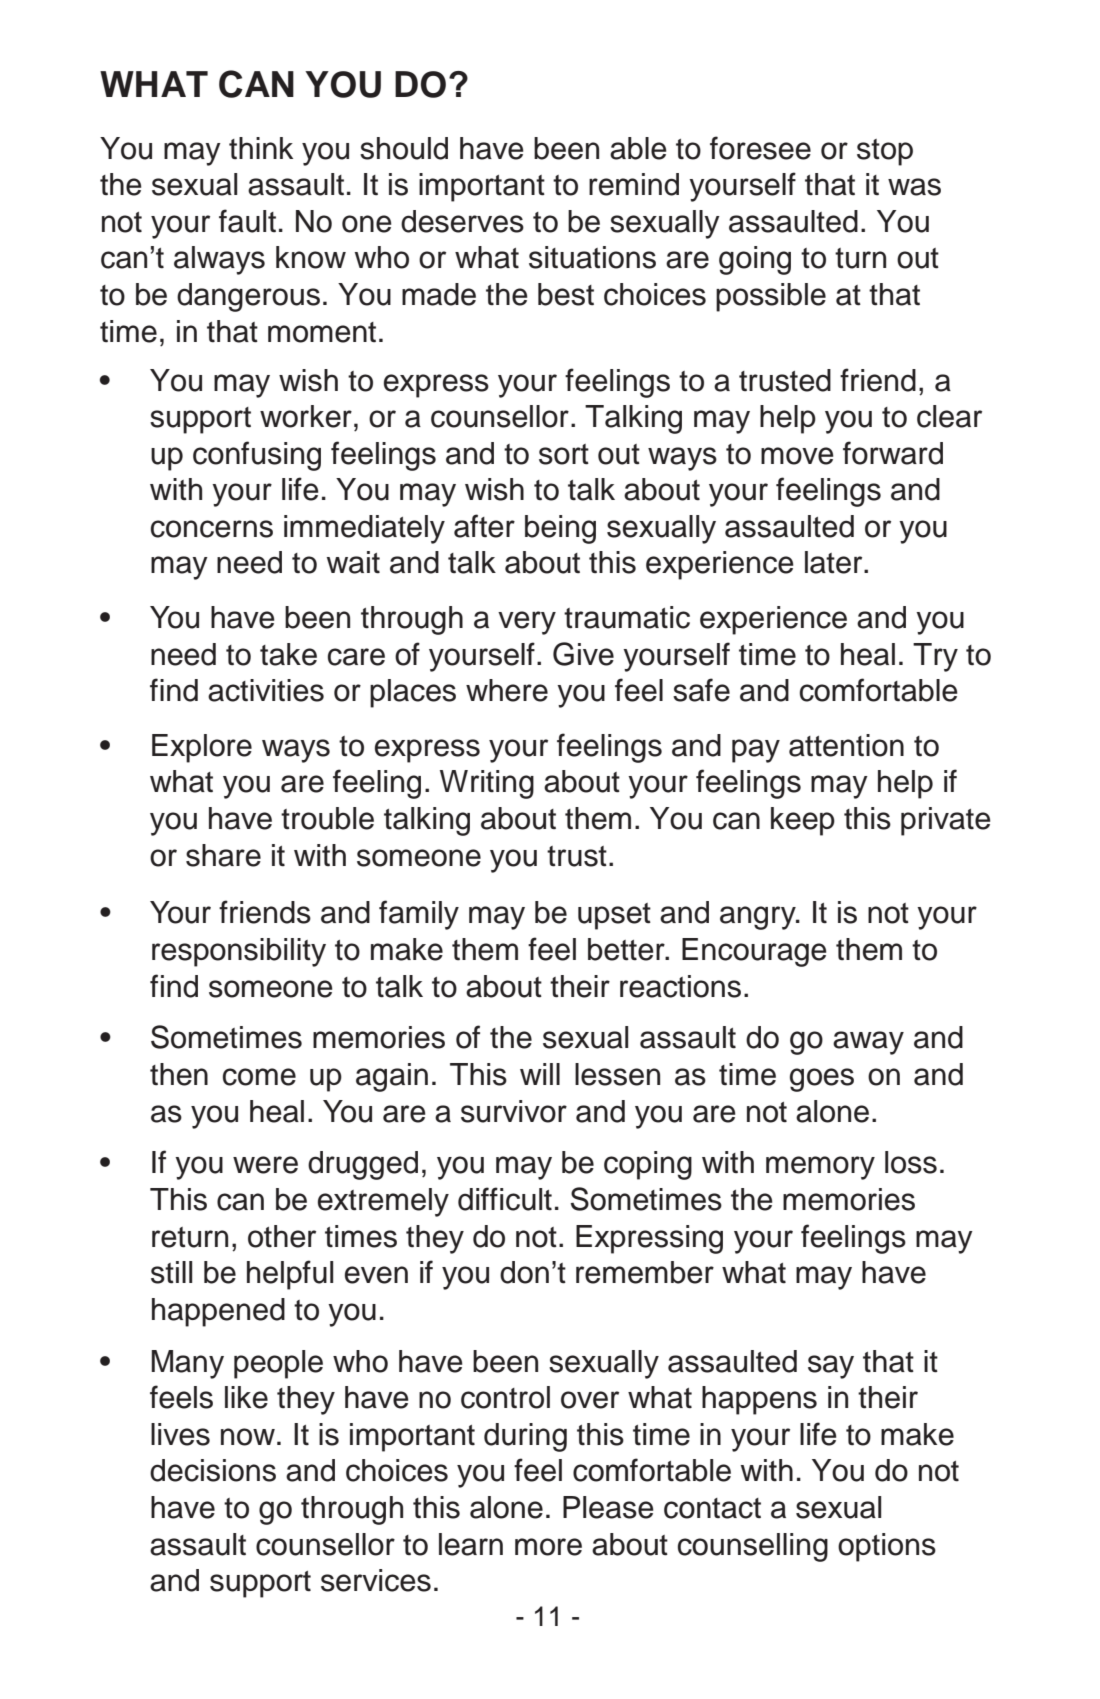 The height and width of the screenshot is (1699, 1100). I want to click on remind, so click(634, 184).
